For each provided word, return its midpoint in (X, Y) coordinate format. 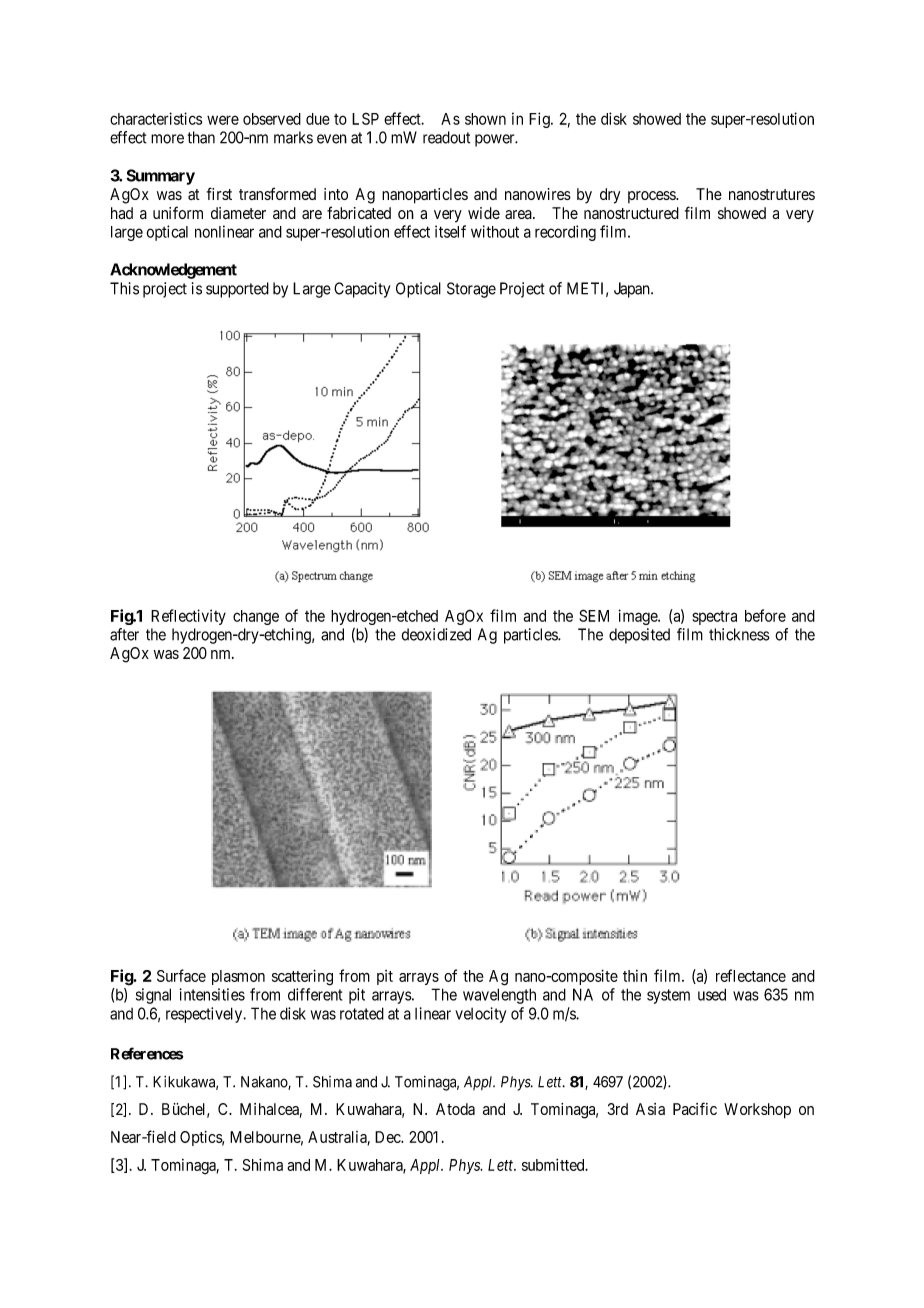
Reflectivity (188, 617)
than (201, 137)
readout (446, 137)
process (652, 197)
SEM (594, 615)
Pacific (695, 1108)
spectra (714, 618)
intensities (212, 994)
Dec (388, 1137)
